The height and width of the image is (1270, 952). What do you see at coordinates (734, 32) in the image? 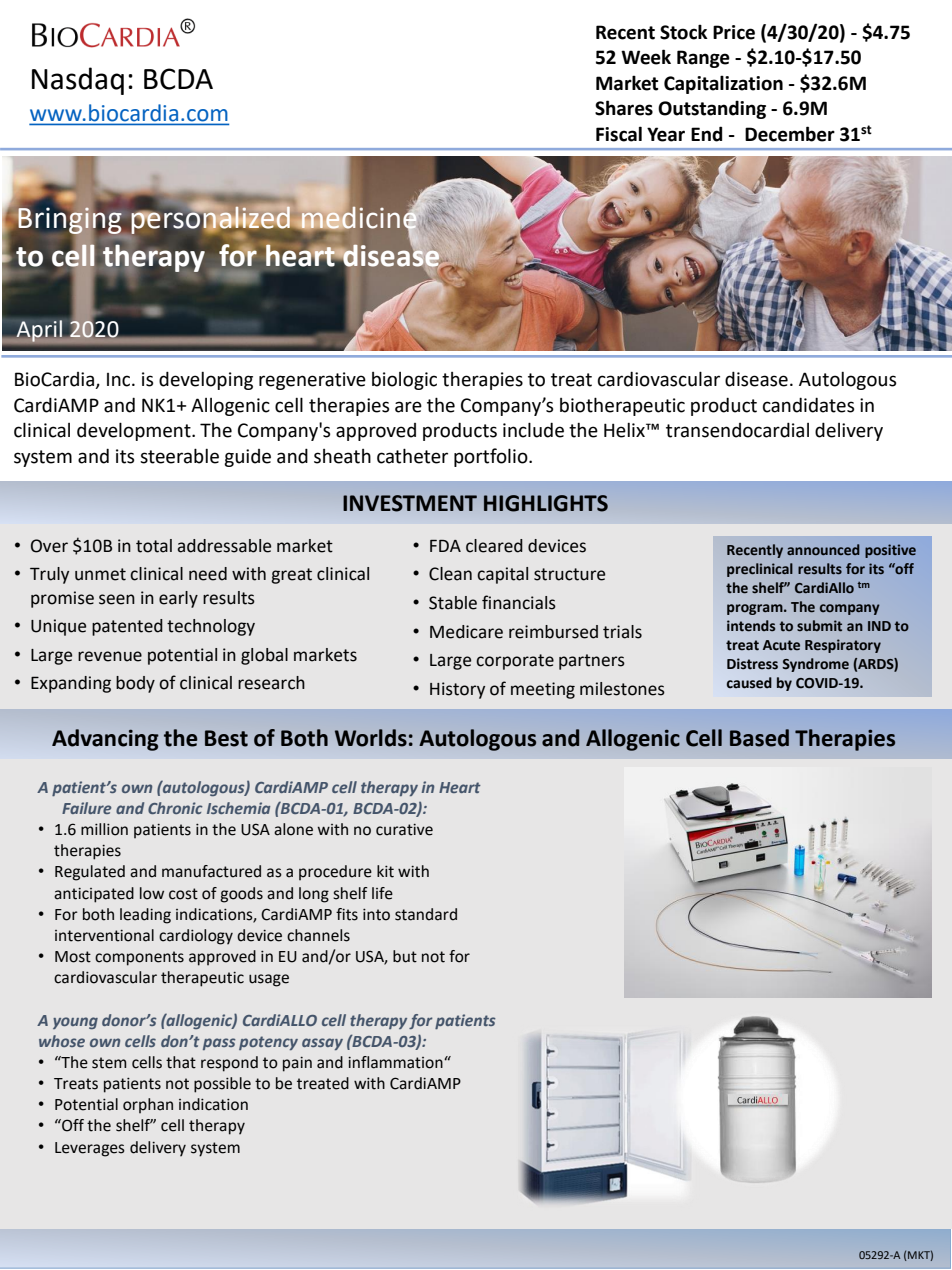
I see `Price` at bounding box center [734, 32].
